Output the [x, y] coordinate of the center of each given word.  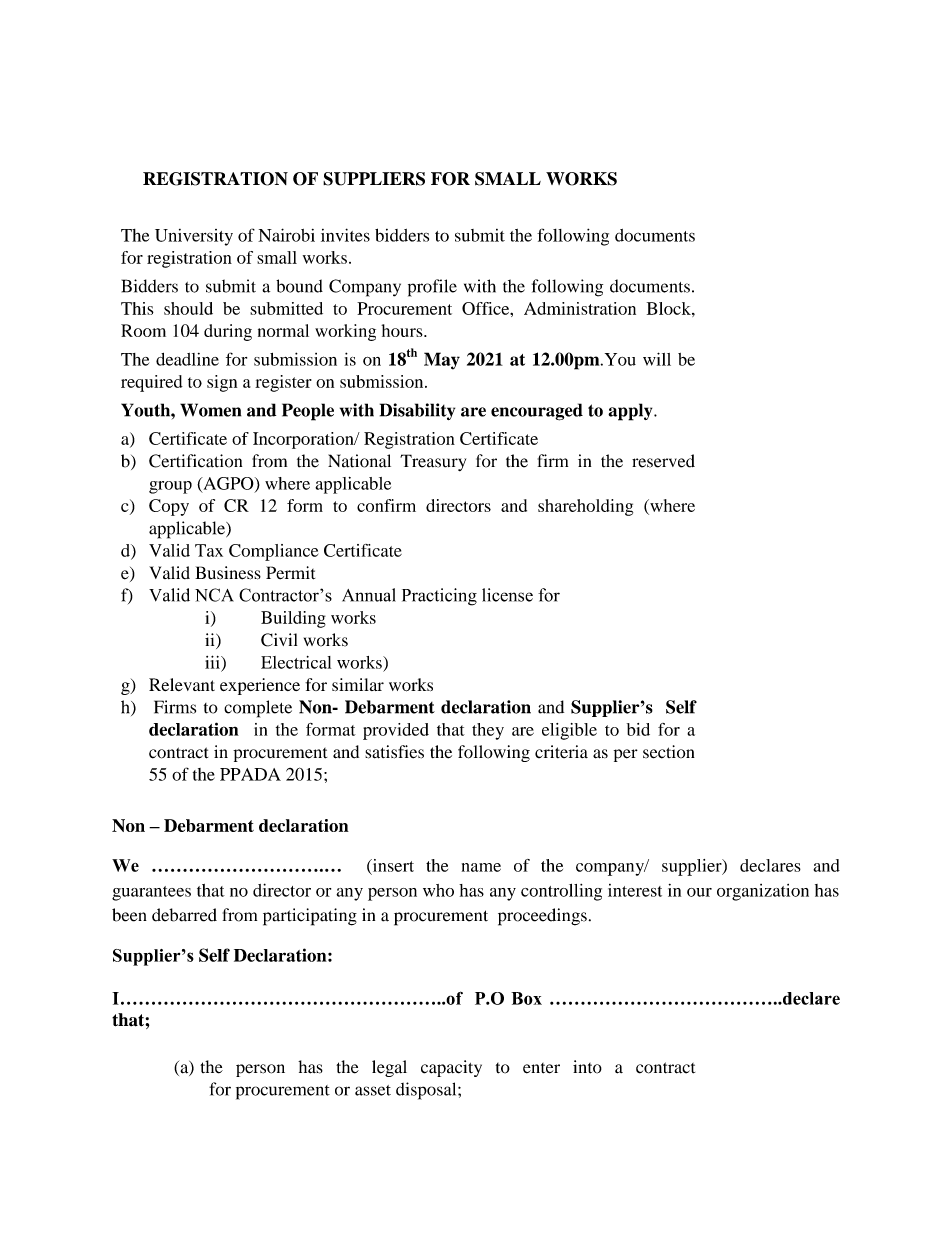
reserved [663, 461]
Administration [580, 308]
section [669, 752]
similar [358, 684]
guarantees [151, 893]
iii [213, 662]
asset [373, 1090]
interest [635, 890]
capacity [451, 1068]
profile [432, 288]
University [194, 237]
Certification [195, 461]
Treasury [433, 462]
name [481, 867]
